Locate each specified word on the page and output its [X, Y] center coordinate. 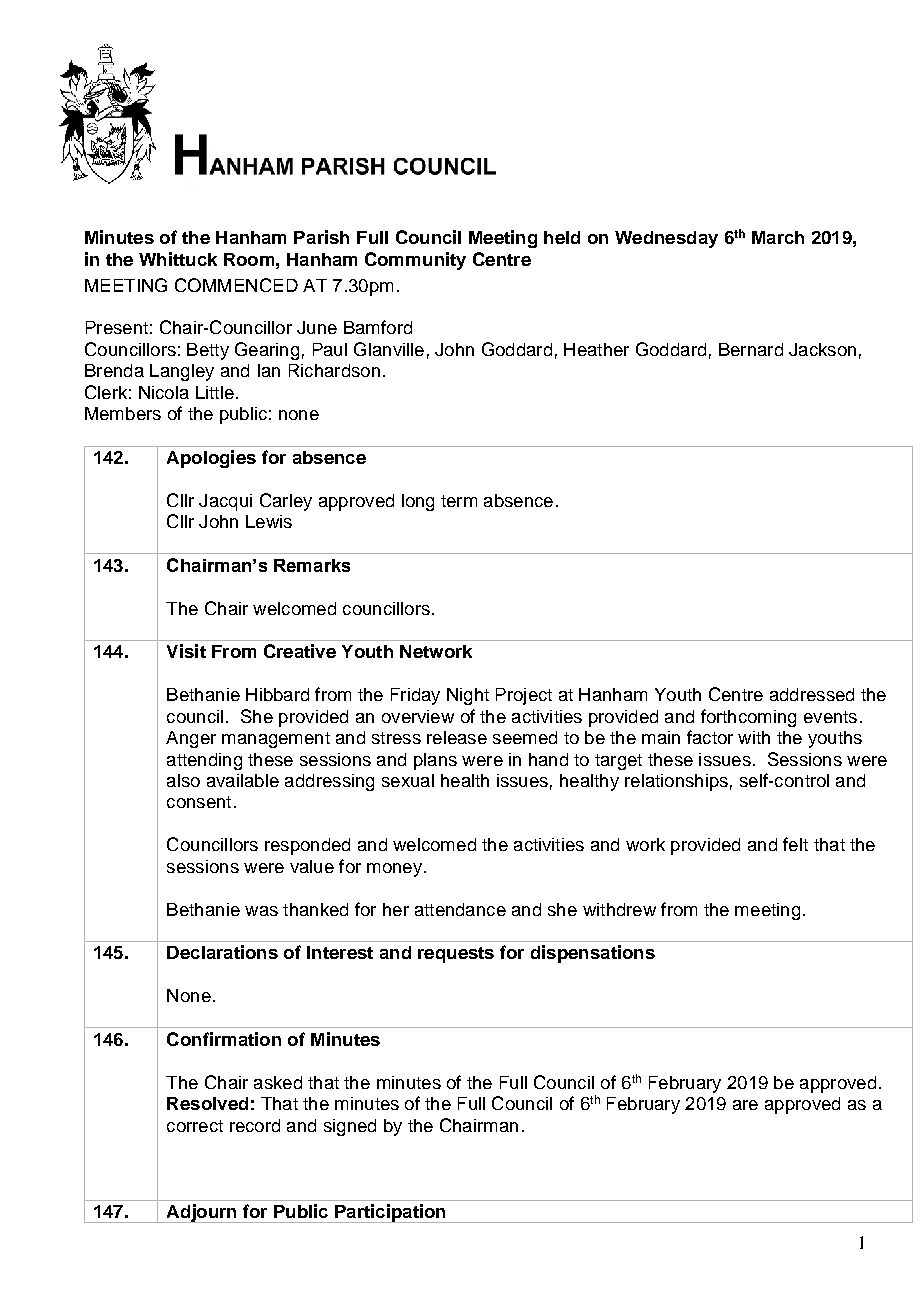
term [459, 501]
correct [195, 1126]
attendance [460, 909]
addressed [812, 694]
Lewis [269, 521]
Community [415, 261]
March [778, 237]
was [261, 911]
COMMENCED [236, 285]
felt [795, 844]
